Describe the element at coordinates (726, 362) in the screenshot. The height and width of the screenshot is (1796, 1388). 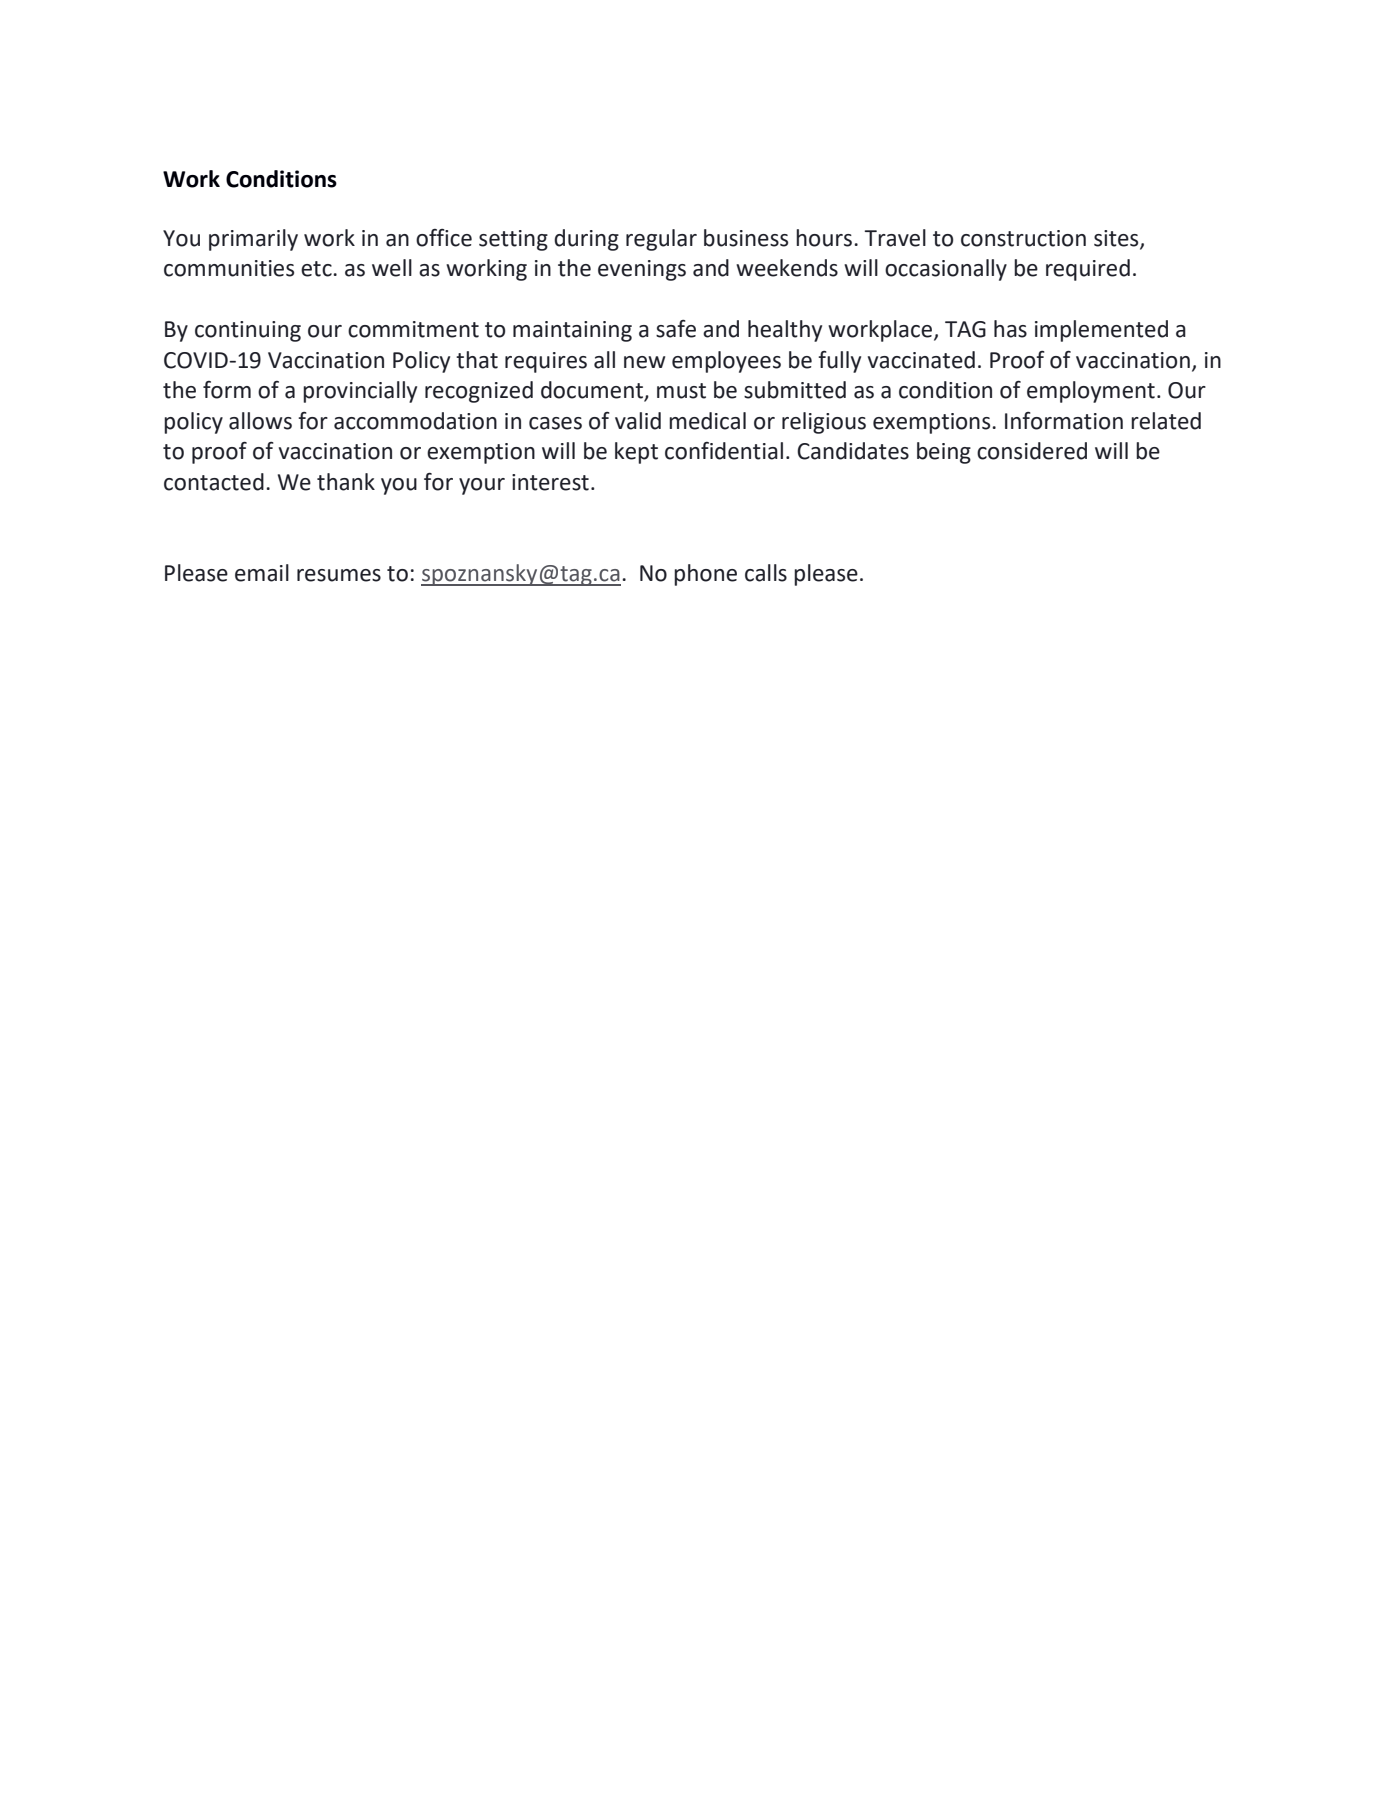
I see `employees` at that location.
